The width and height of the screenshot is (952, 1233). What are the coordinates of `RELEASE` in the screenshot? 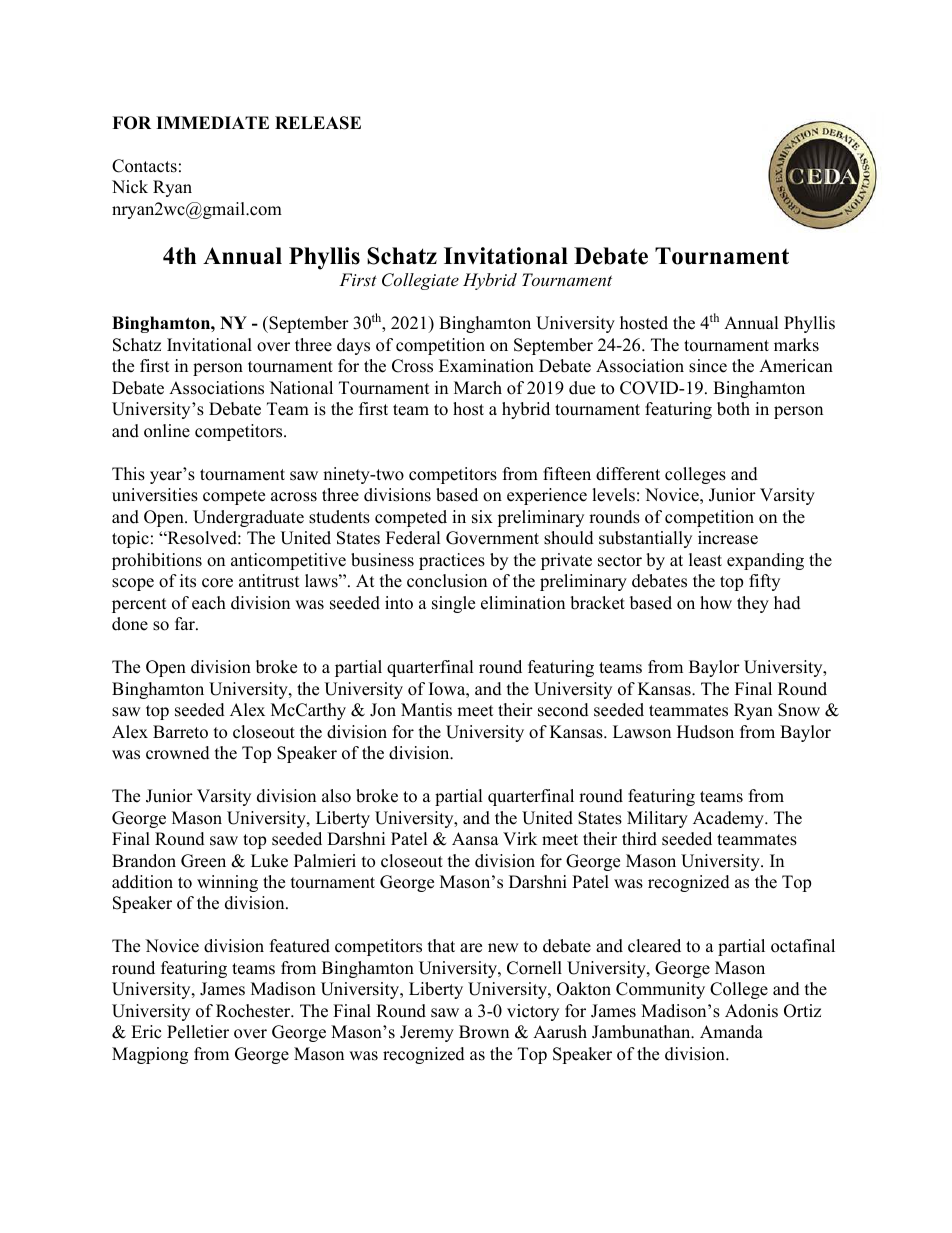 It's located at (318, 123).
